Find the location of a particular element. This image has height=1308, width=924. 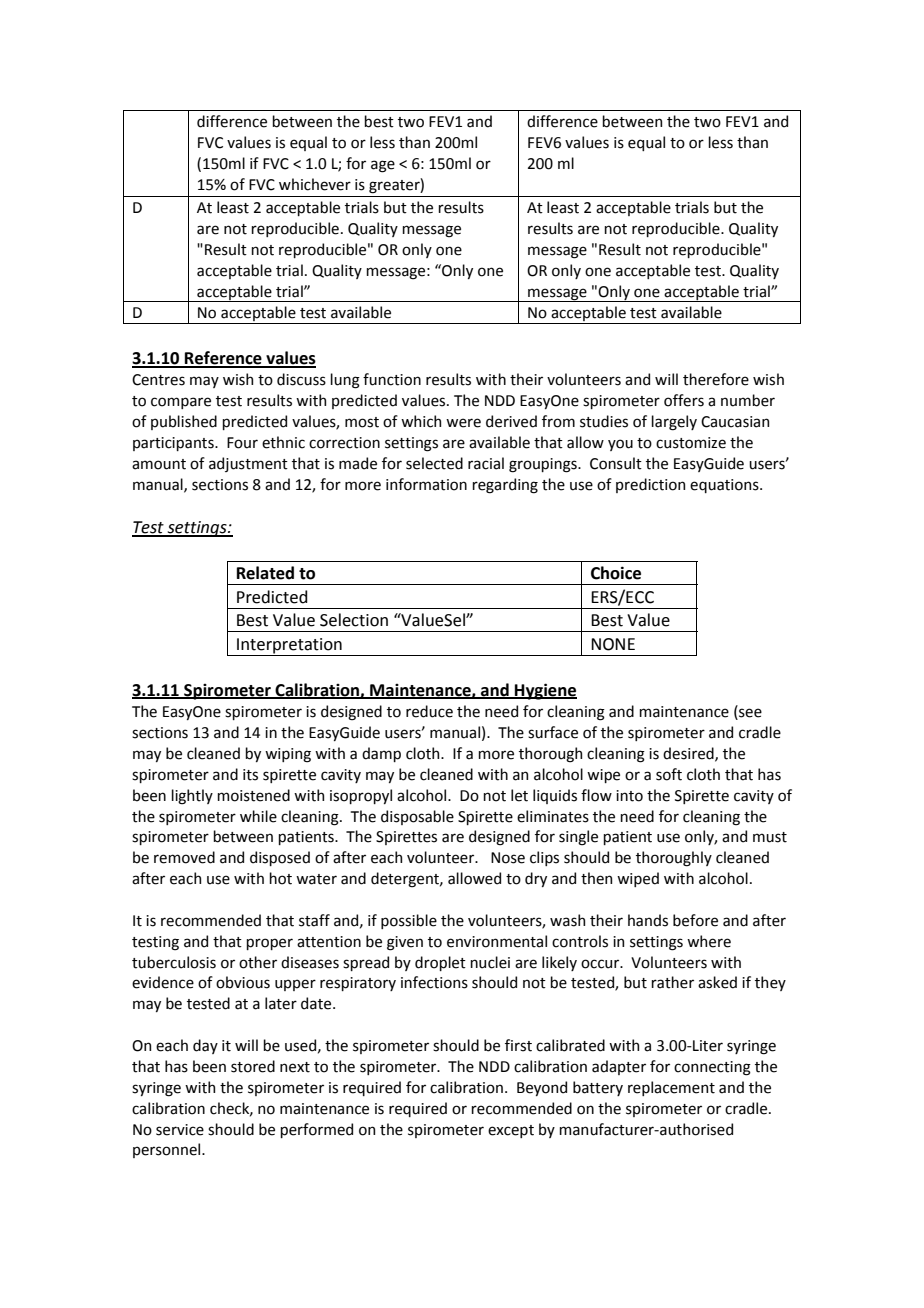

Related is located at coordinates (265, 573).
